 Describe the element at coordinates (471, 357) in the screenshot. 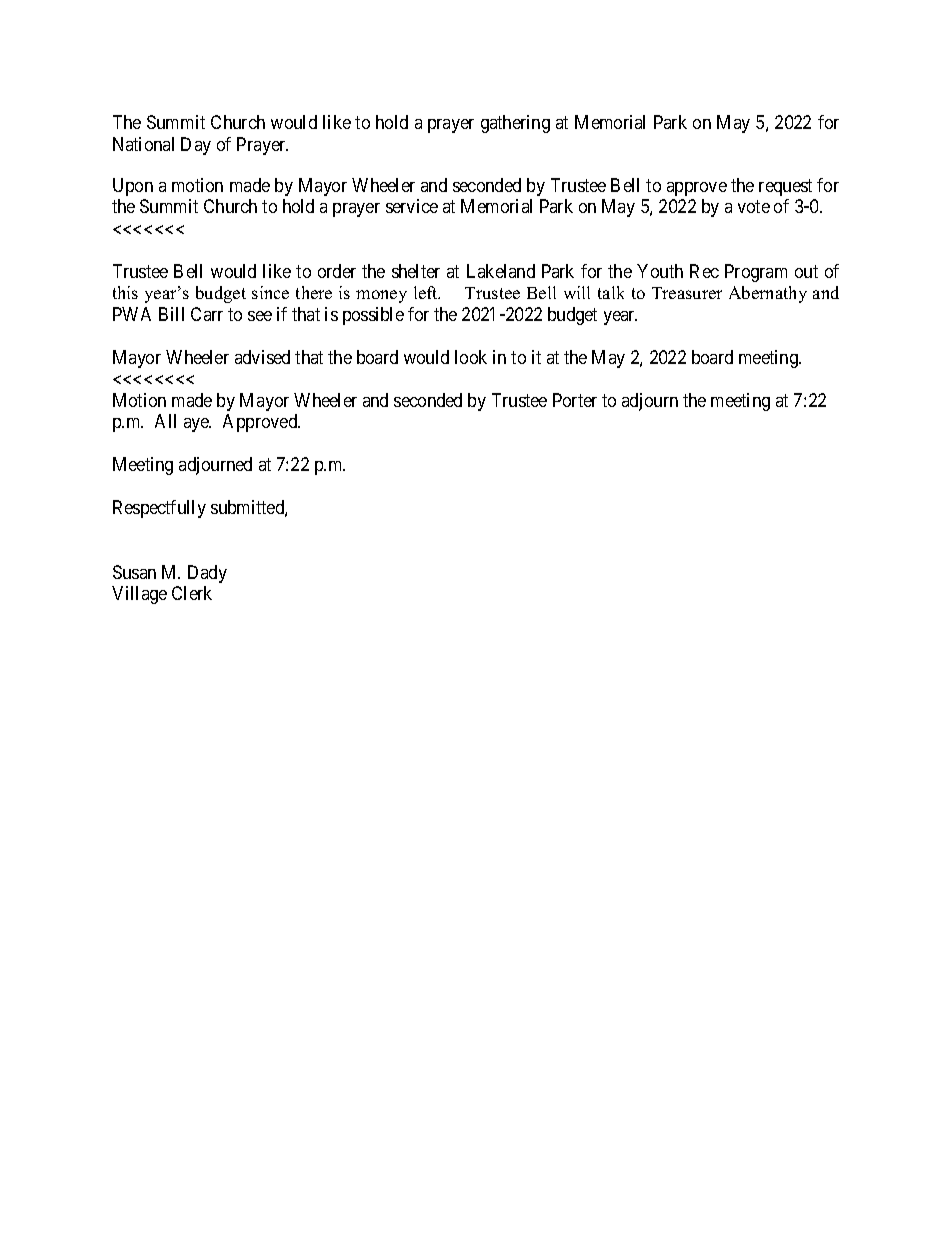

I see `look` at that location.
